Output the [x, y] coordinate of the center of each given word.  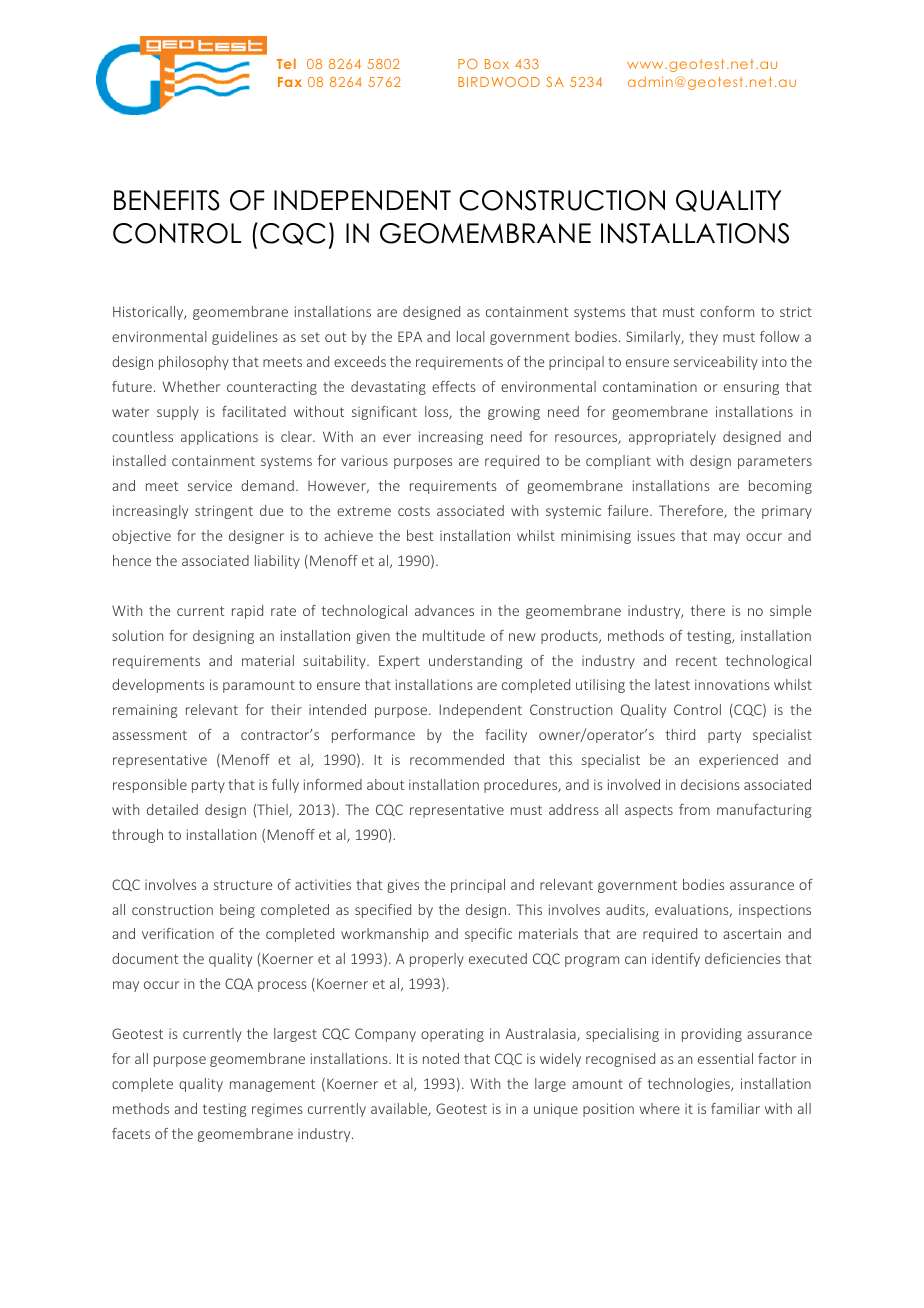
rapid [247, 612]
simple [790, 612]
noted [441, 1058]
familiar [735, 1108]
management [272, 1085]
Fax [290, 82]
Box [497, 64]
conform [727, 311]
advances [444, 610]
